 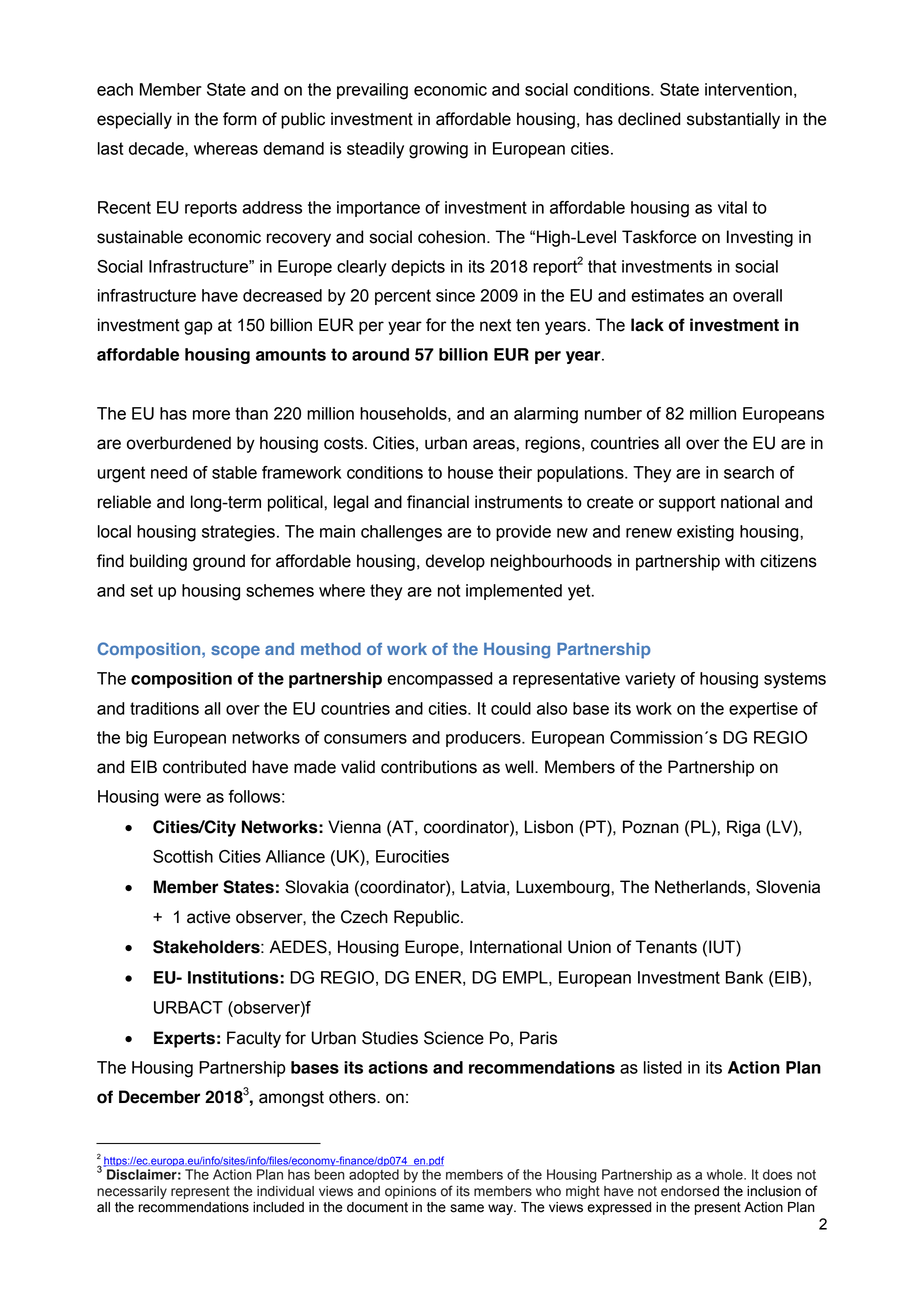 What do you see at coordinates (650, 680) in the document?
I see `variety` at bounding box center [650, 680].
